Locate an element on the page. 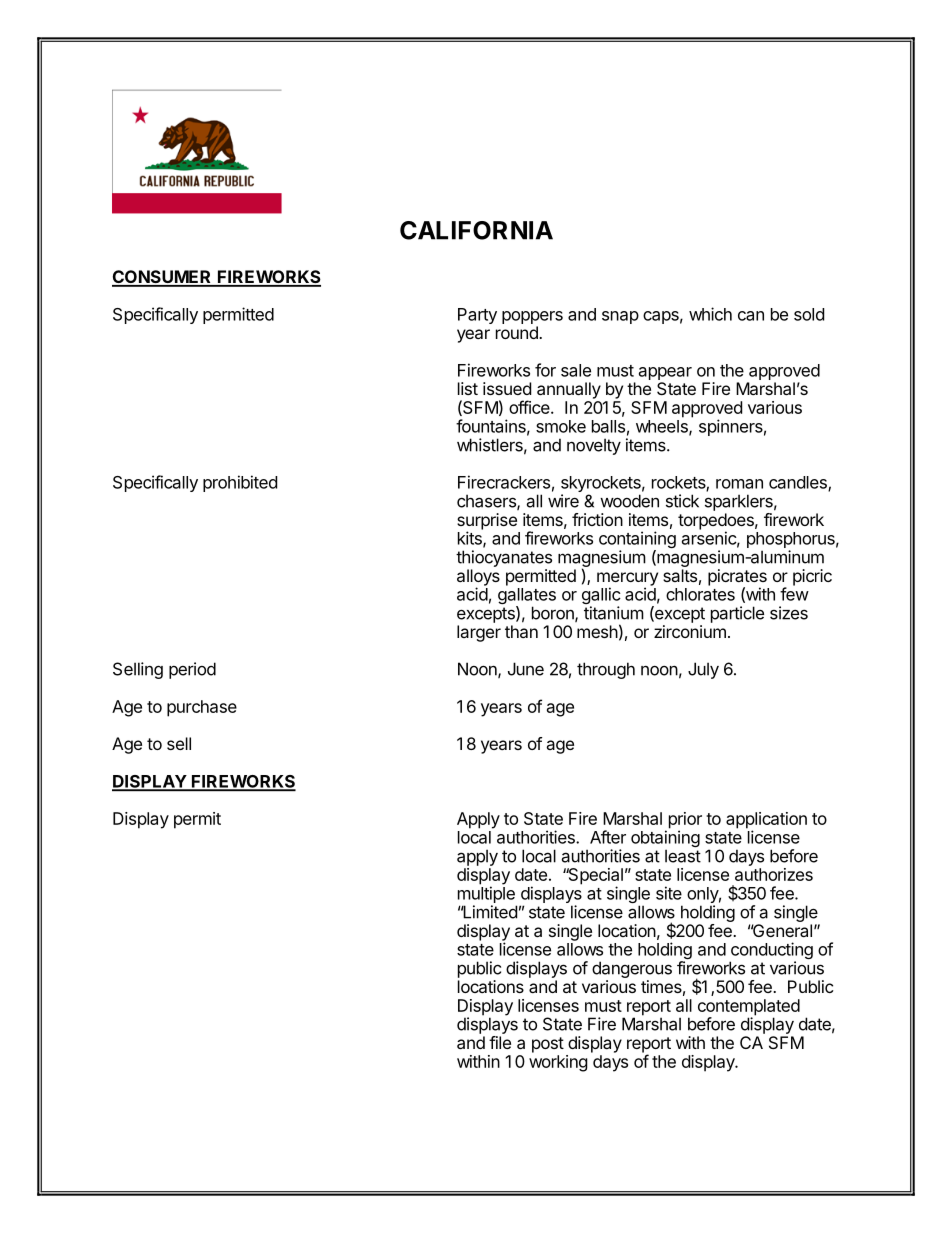 The image size is (952, 1233). roman is located at coordinates (739, 484).
